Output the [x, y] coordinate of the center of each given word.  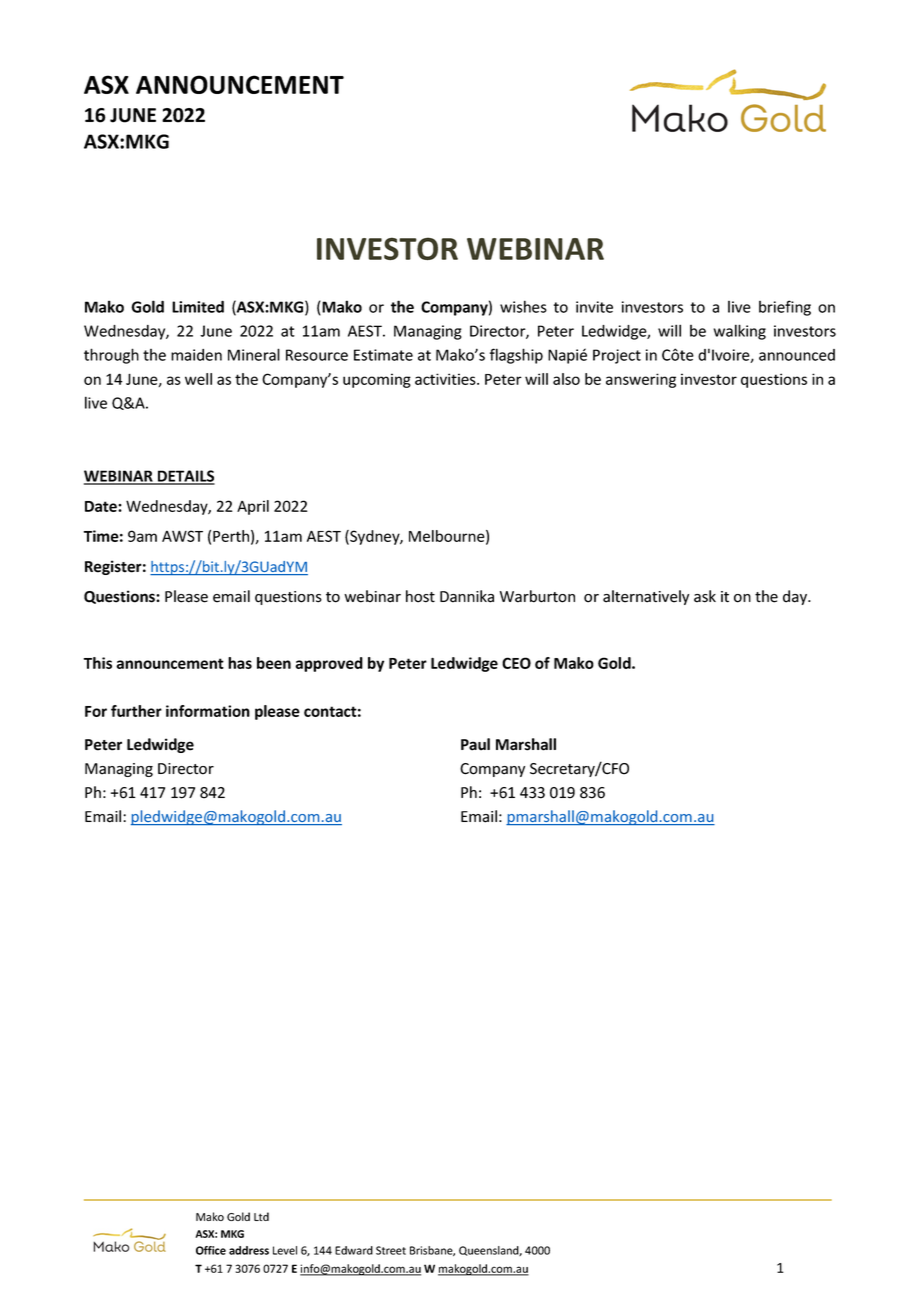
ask [705, 596]
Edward [354, 1250]
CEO [516, 663]
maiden [196, 355]
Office [211, 1250]
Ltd [261, 1216]
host [420, 596]
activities [446, 379]
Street [391, 1250]
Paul [475, 744]
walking [740, 332]
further [136, 711]
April [253, 507]
